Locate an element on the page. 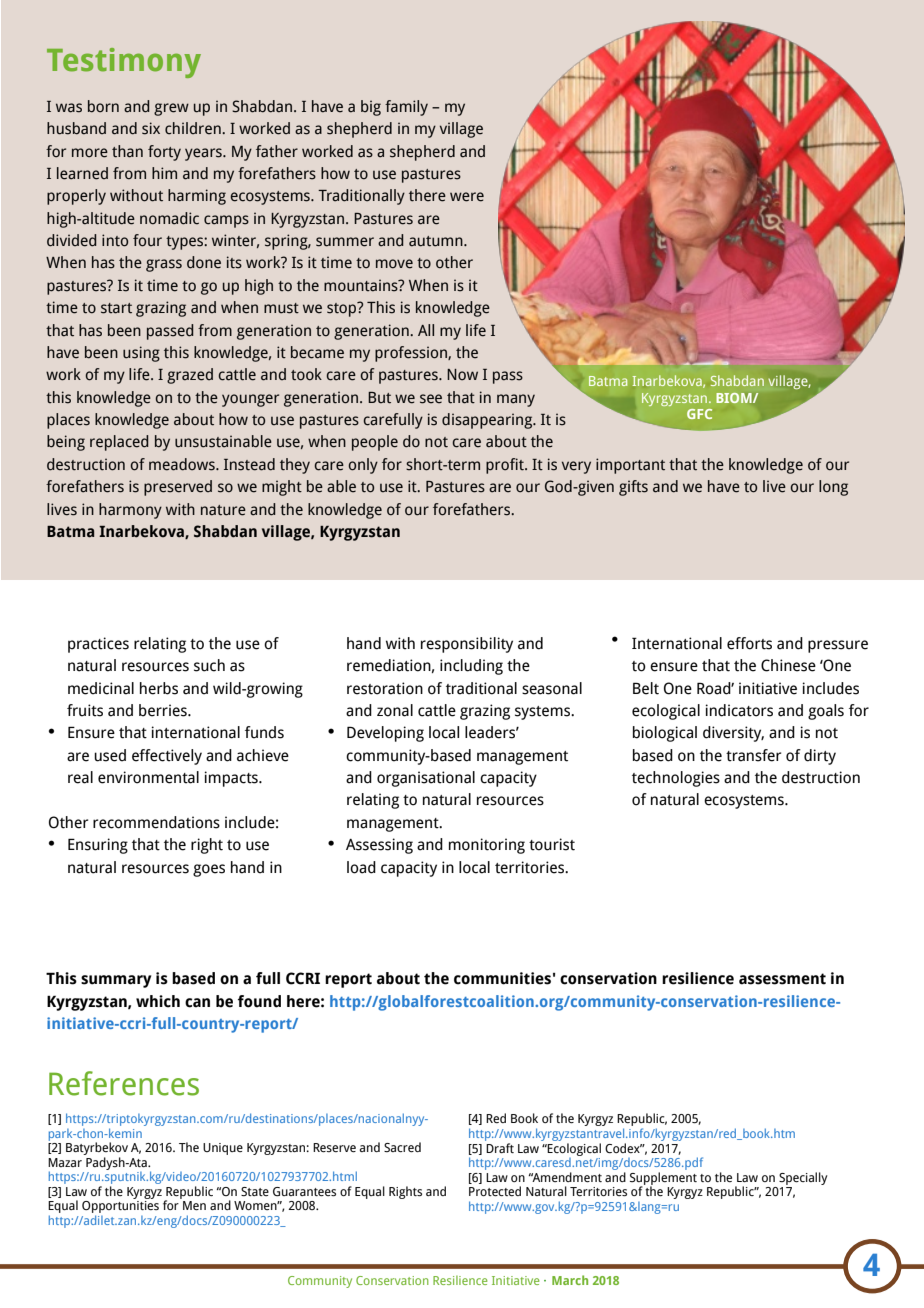 The height and width of the image is (1308, 924). were is located at coordinates (467, 197).
